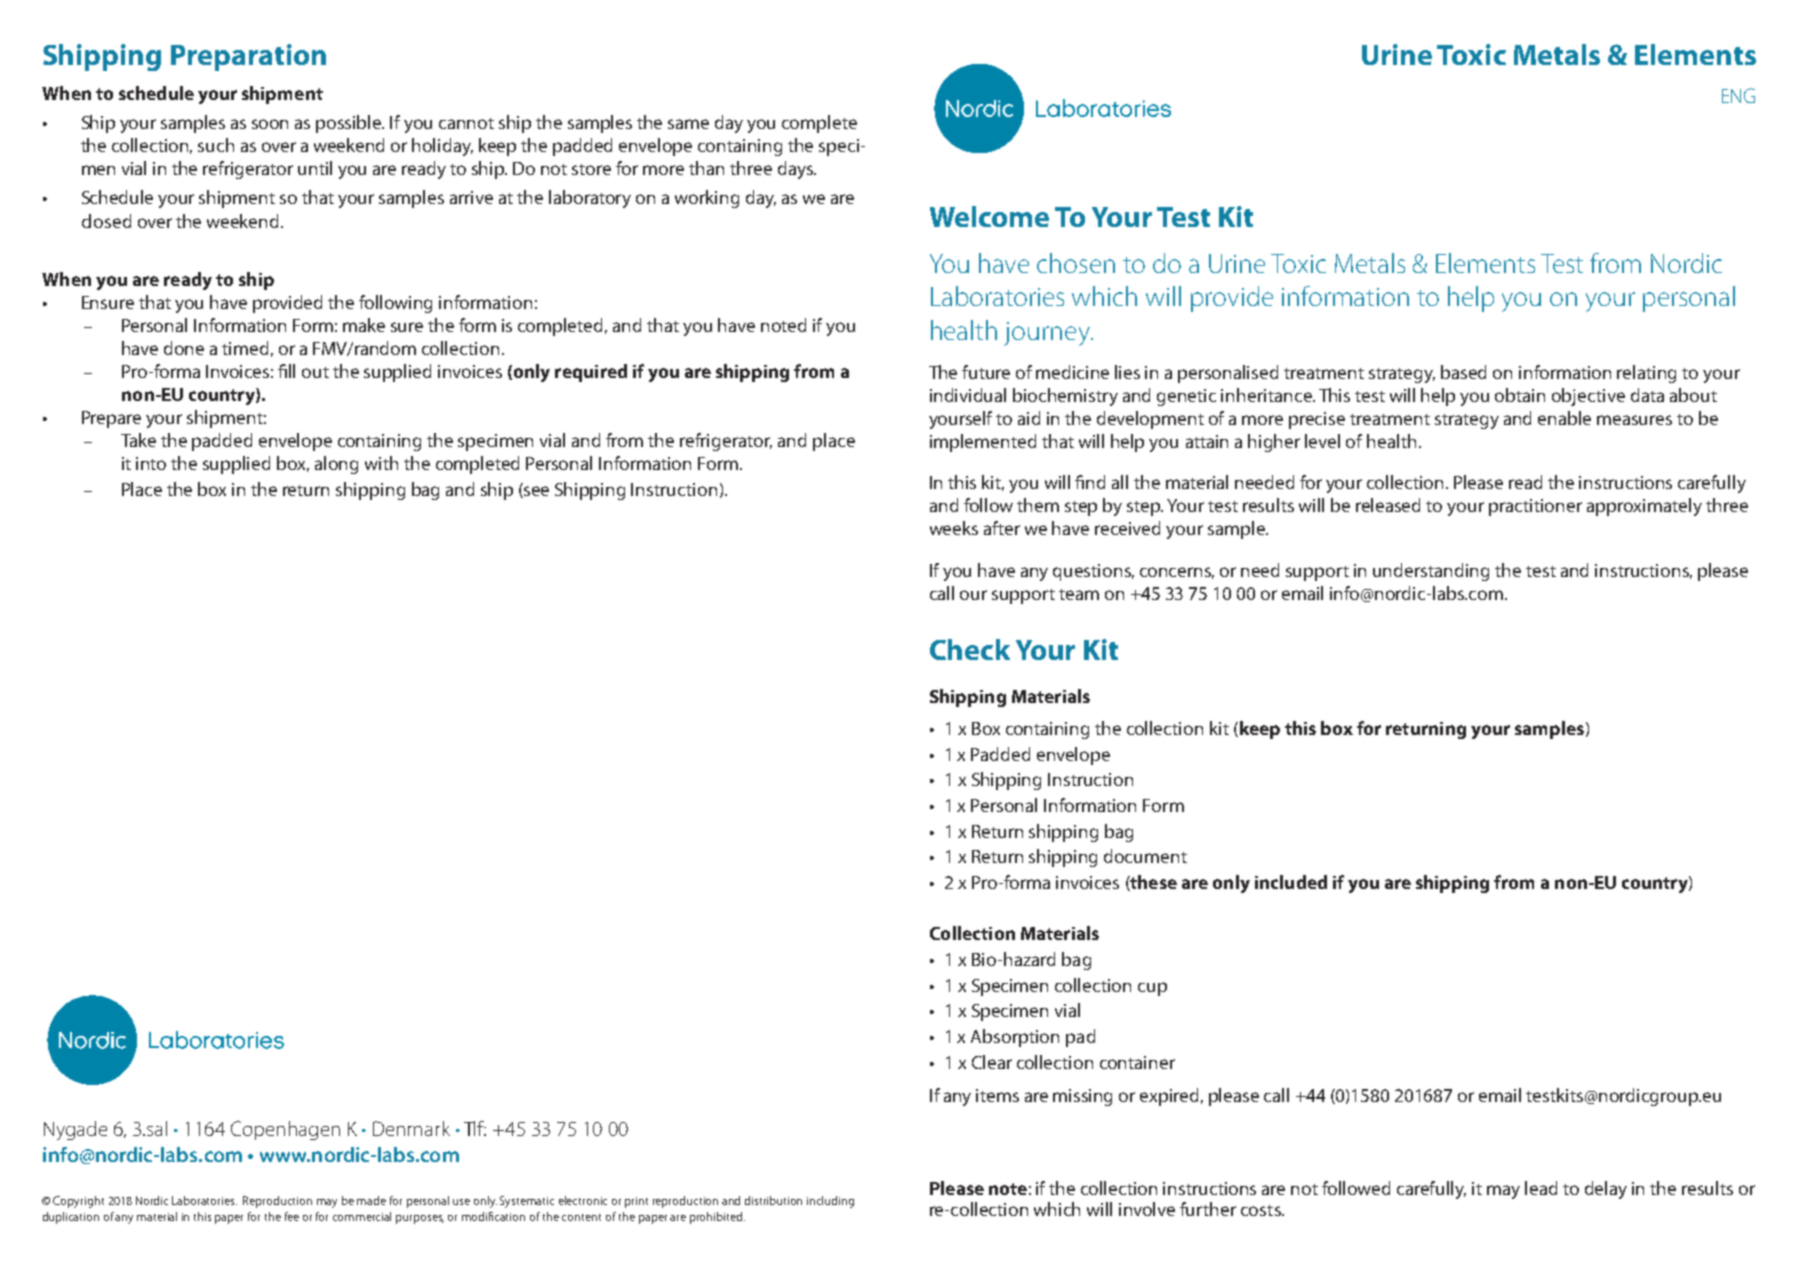 Image resolution: width=1799 pixels, height=1272 pixels. What do you see at coordinates (1738, 95) in the screenshot?
I see `ENG` at bounding box center [1738, 95].
